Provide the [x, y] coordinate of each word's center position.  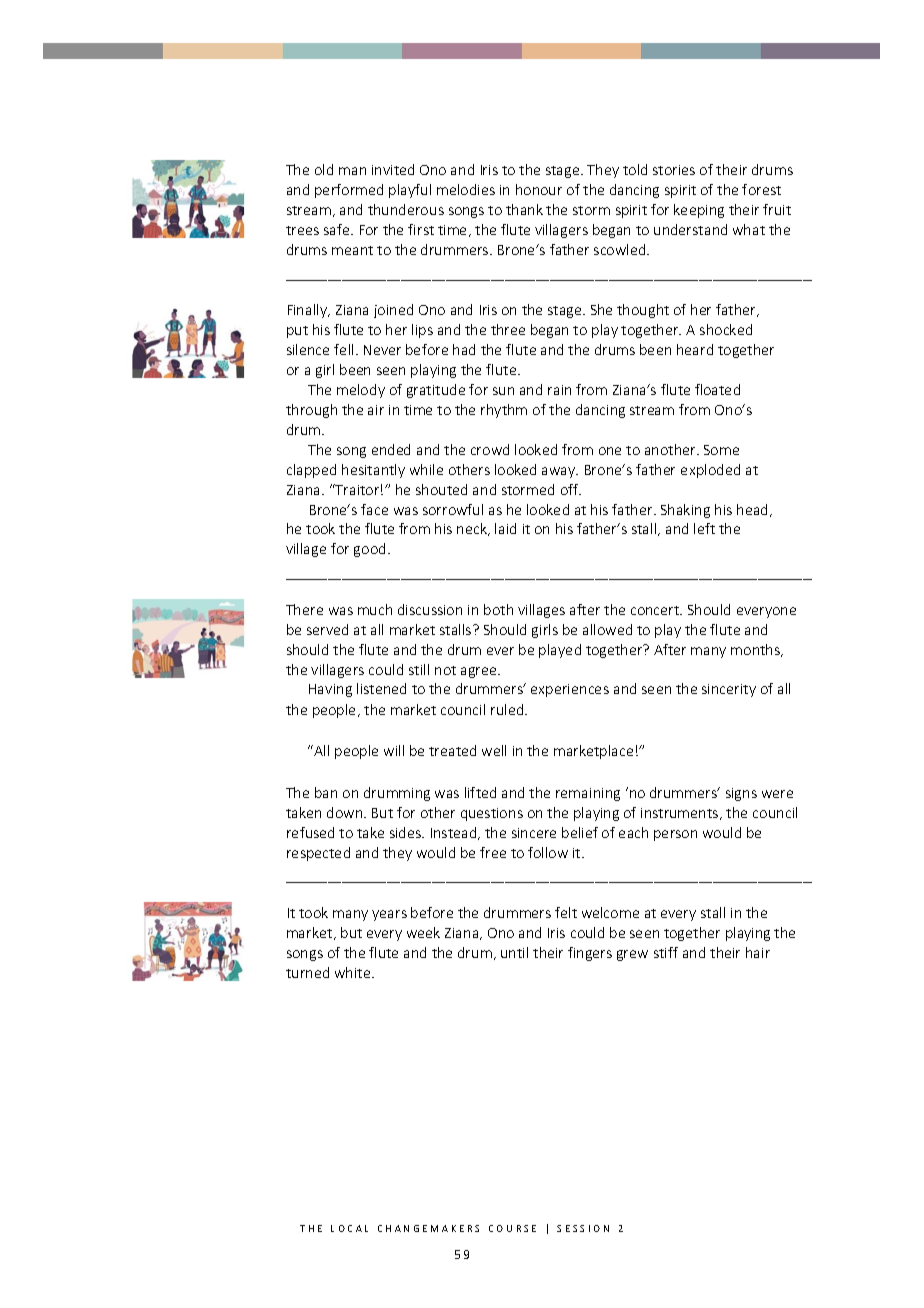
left [704, 528]
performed [349, 191]
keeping [699, 211]
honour [539, 189]
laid [505, 528]
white [354, 972]
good [369, 550]
